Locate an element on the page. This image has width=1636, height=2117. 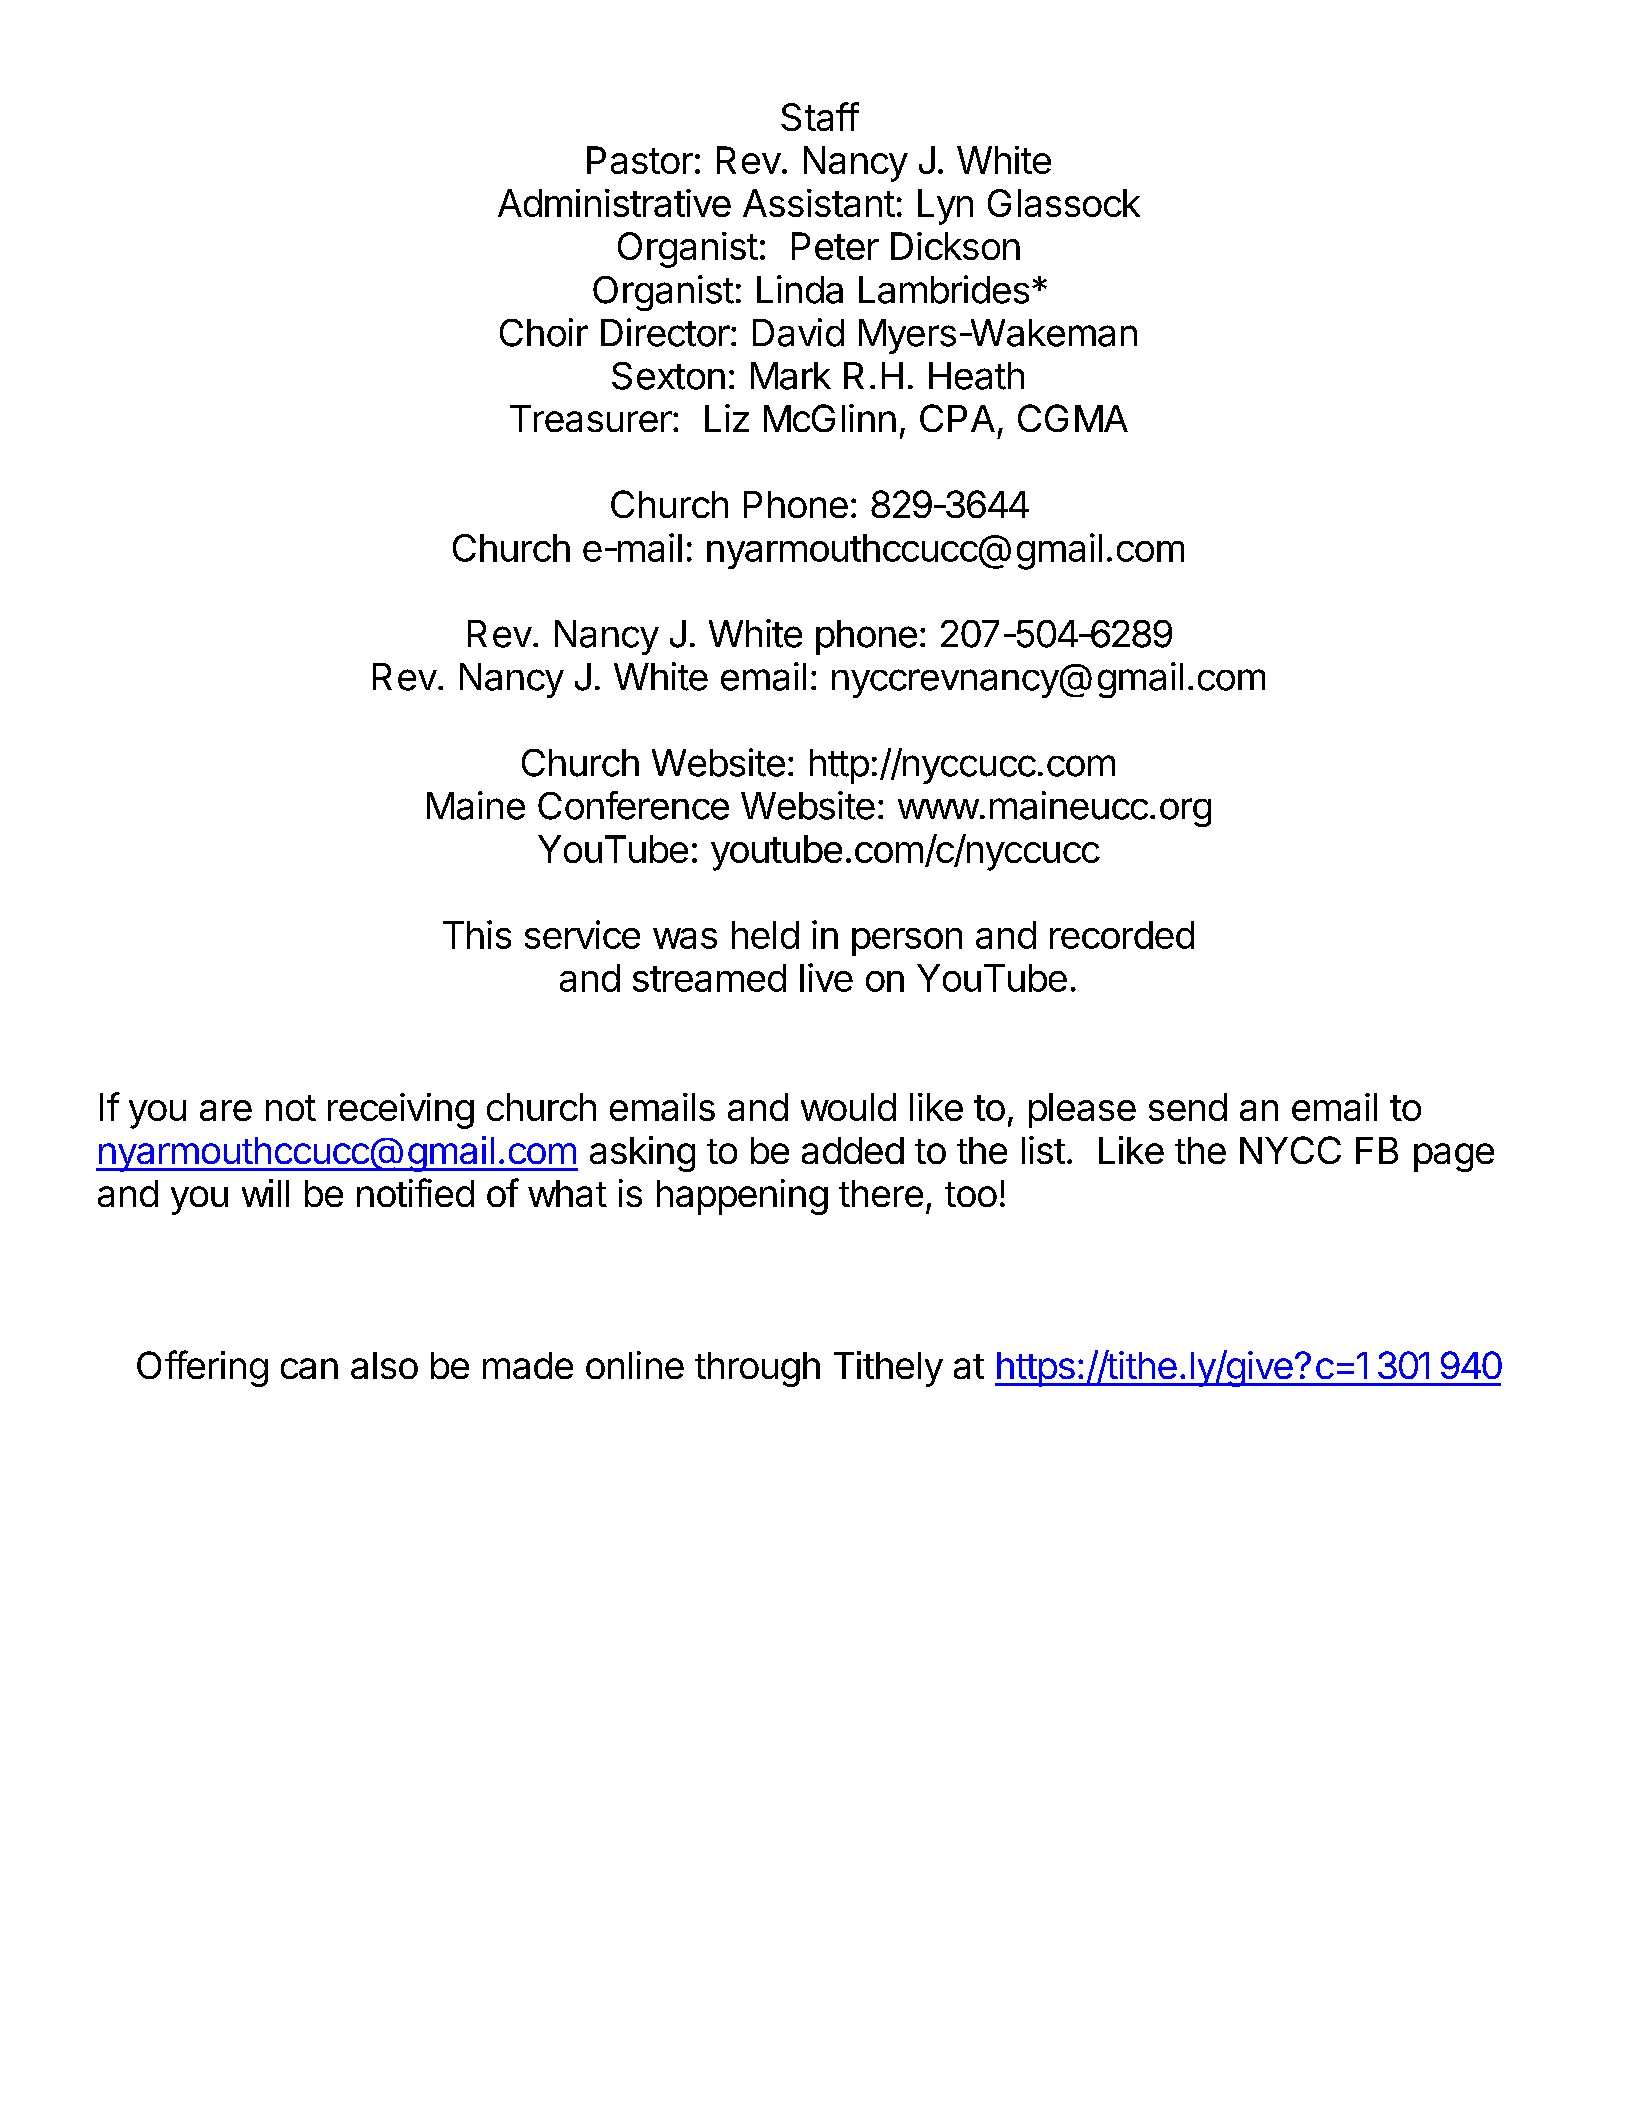
This is located at coordinates (477, 934).
